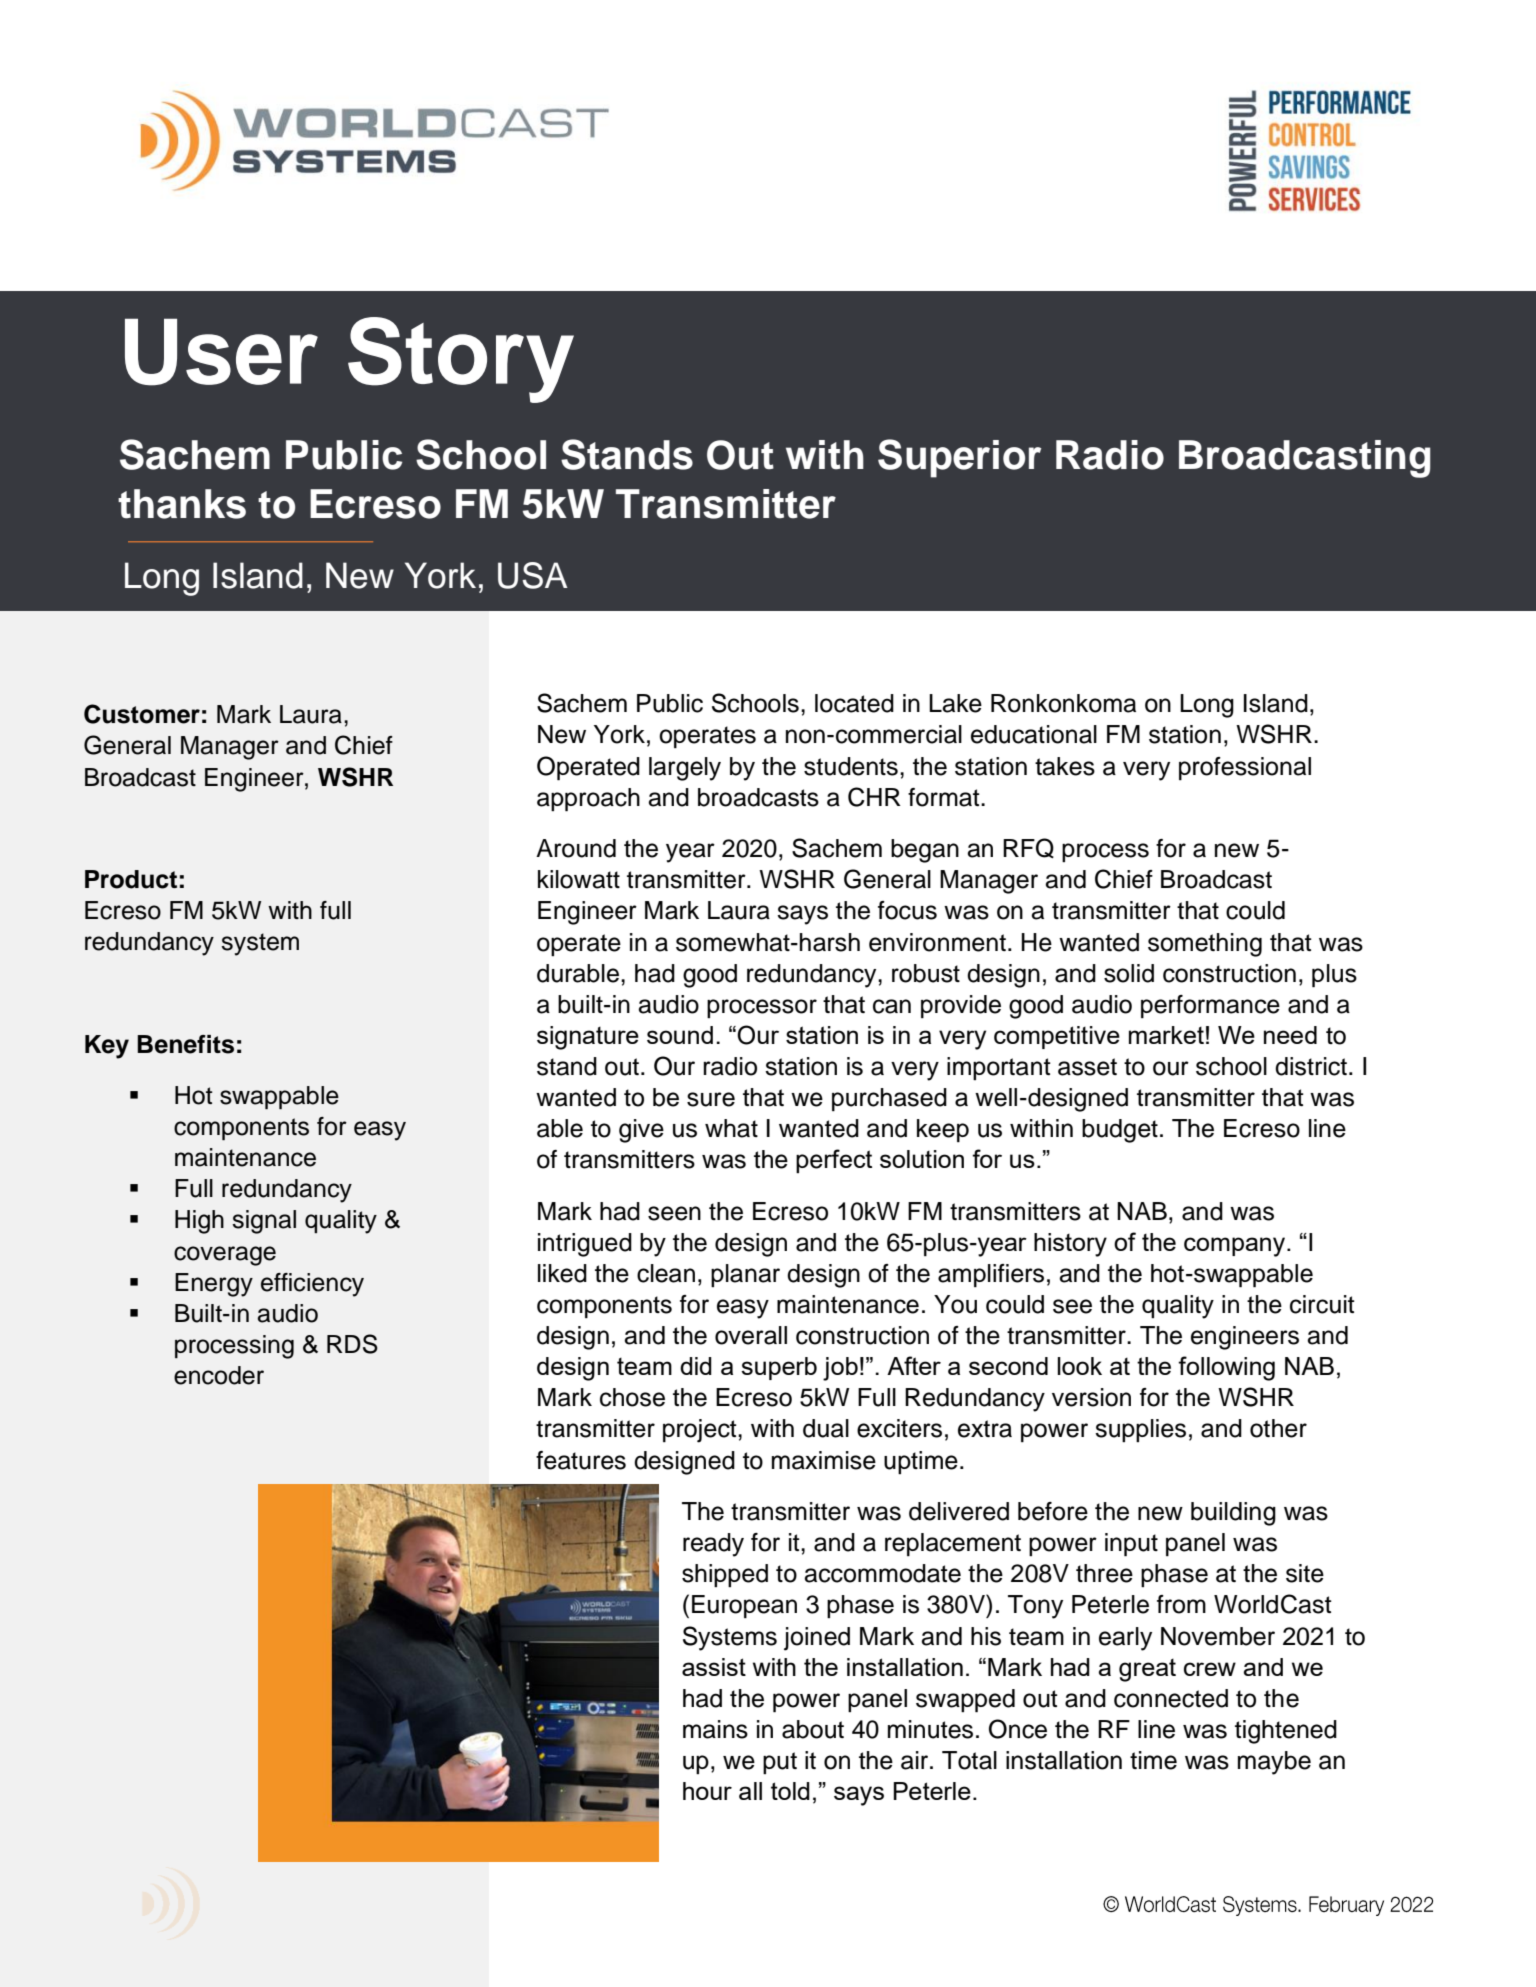  What do you see at coordinates (221, 352) in the screenshot?
I see `User` at bounding box center [221, 352].
